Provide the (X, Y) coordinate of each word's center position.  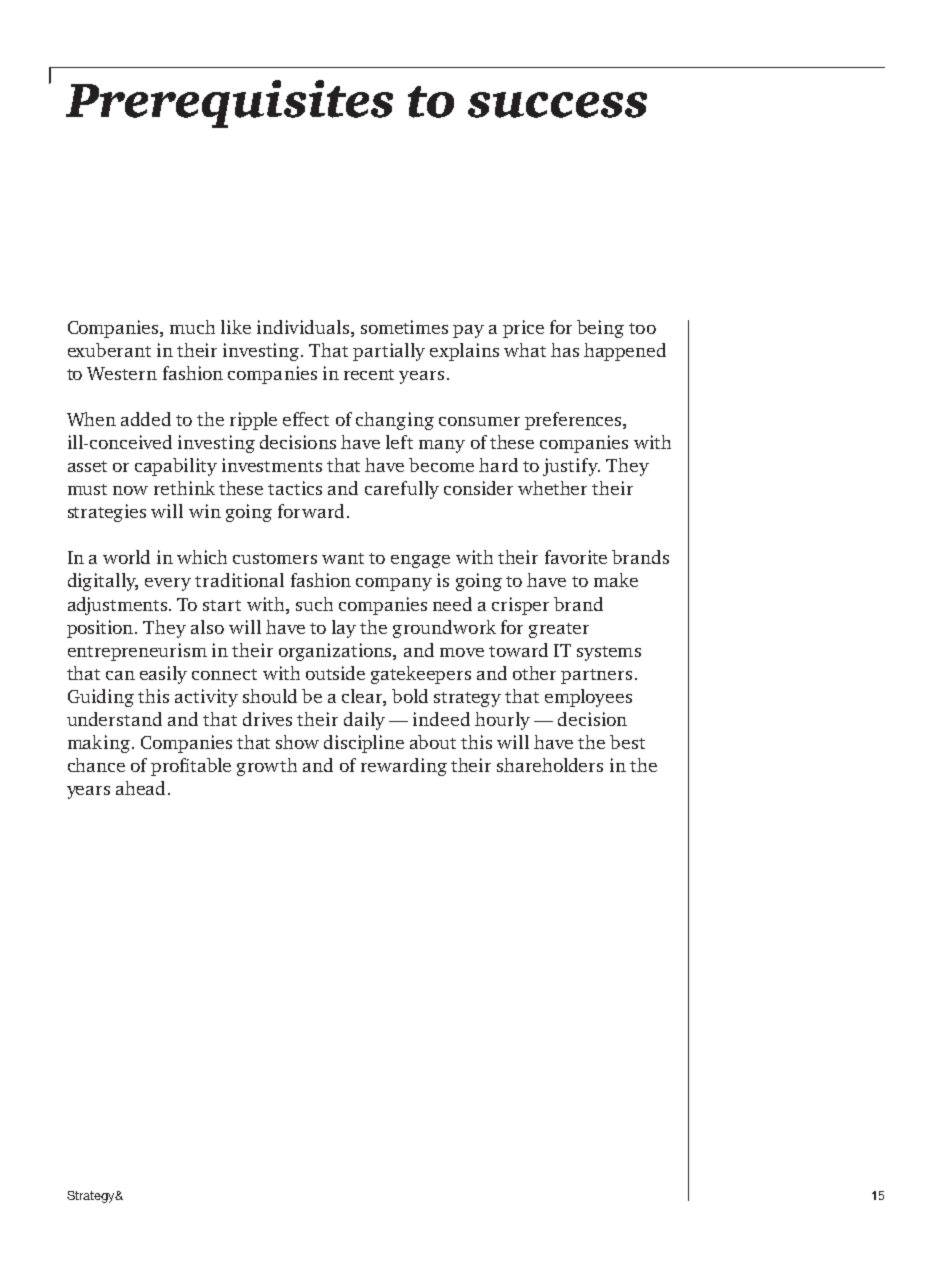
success (557, 105)
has (565, 350)
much (192, 327)
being (600, 329)
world (126, 557)
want (343, 558)
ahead (140, 788)
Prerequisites (229, 104)
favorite (576, 557)
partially (389, 352)
